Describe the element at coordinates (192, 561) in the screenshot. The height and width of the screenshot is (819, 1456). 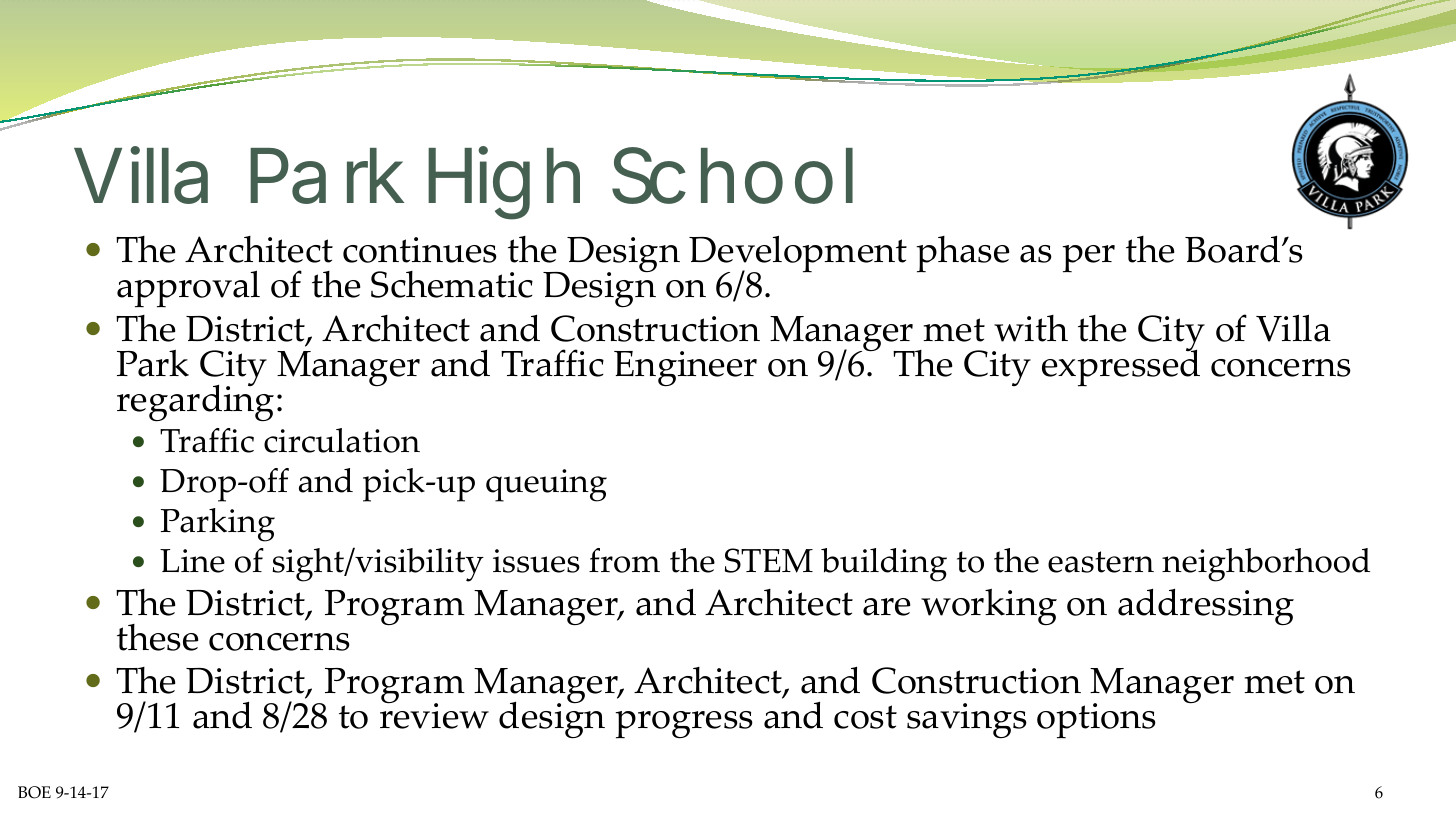
I see `Line` at that location.
